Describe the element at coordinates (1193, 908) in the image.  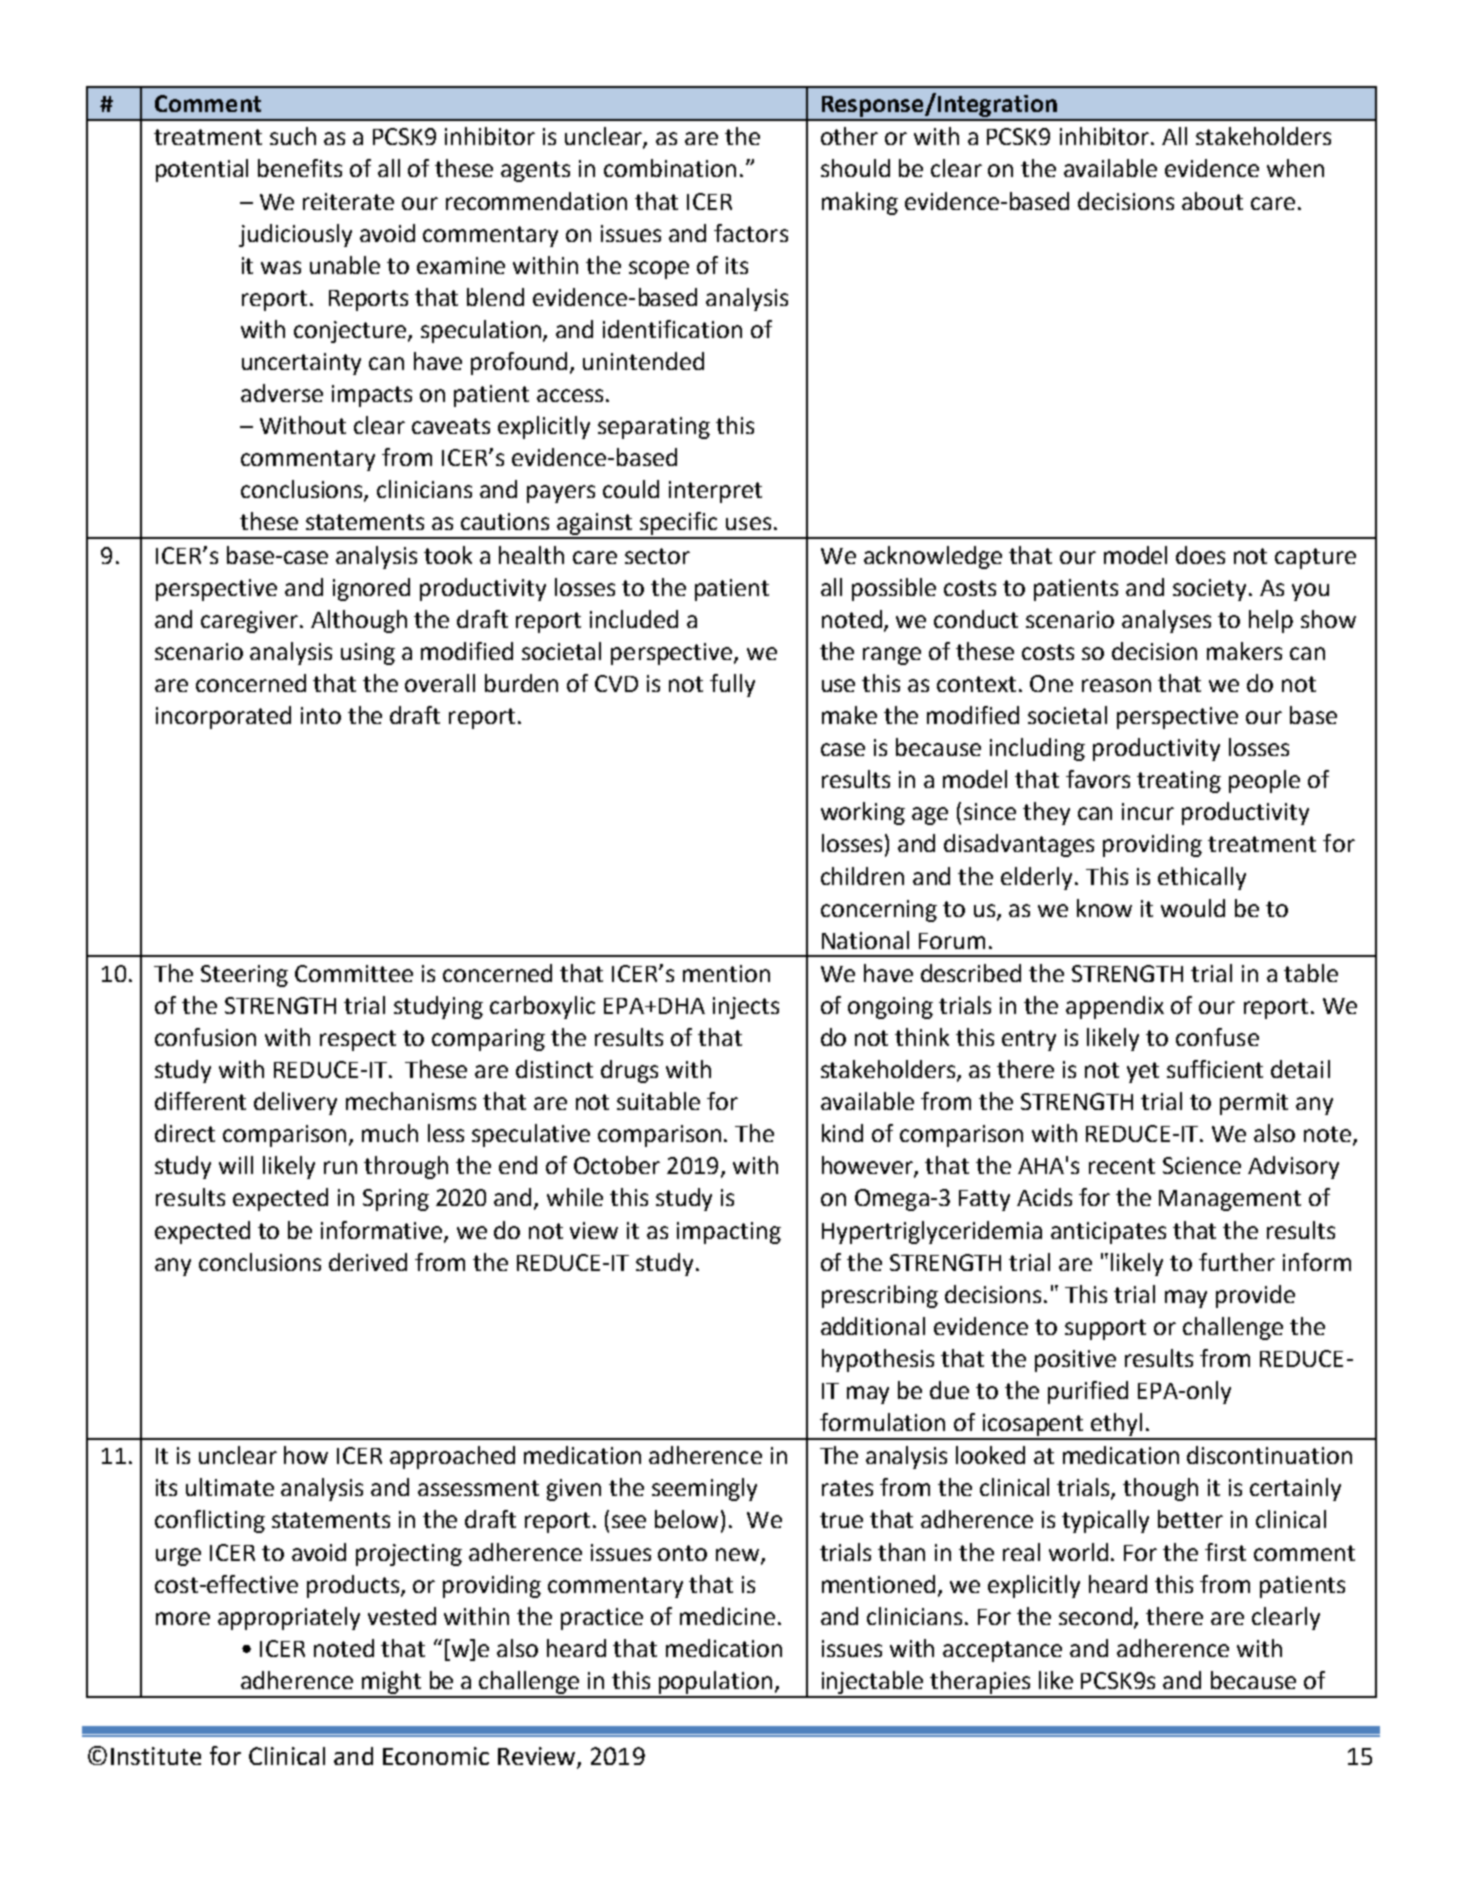
I see `would` at that location.
